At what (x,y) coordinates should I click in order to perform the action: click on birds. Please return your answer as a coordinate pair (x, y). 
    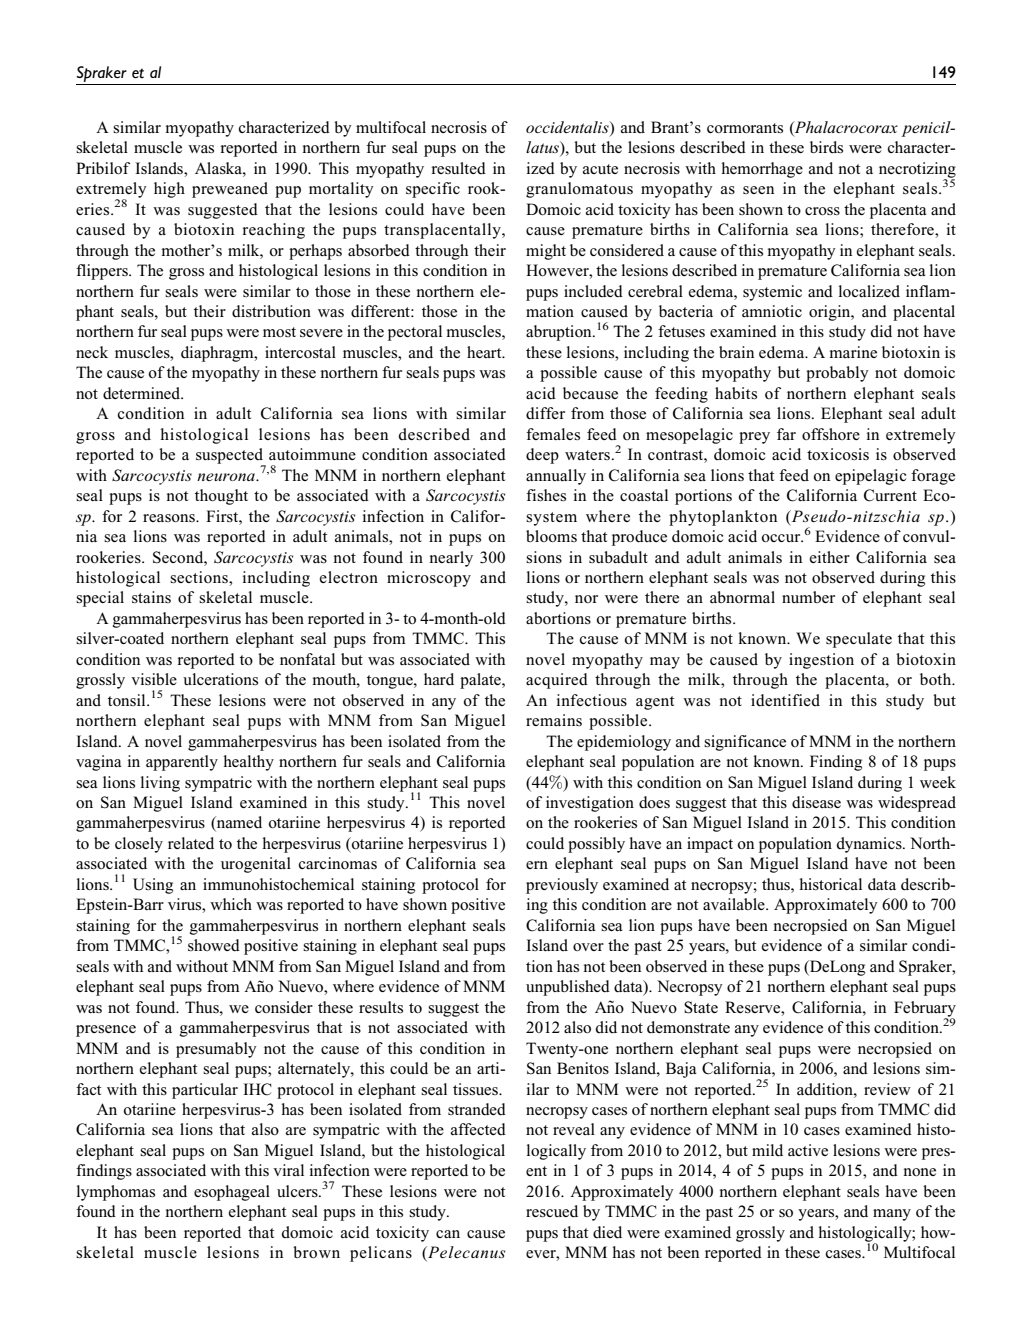
    Looking at the image, I should click on (826, 147).
